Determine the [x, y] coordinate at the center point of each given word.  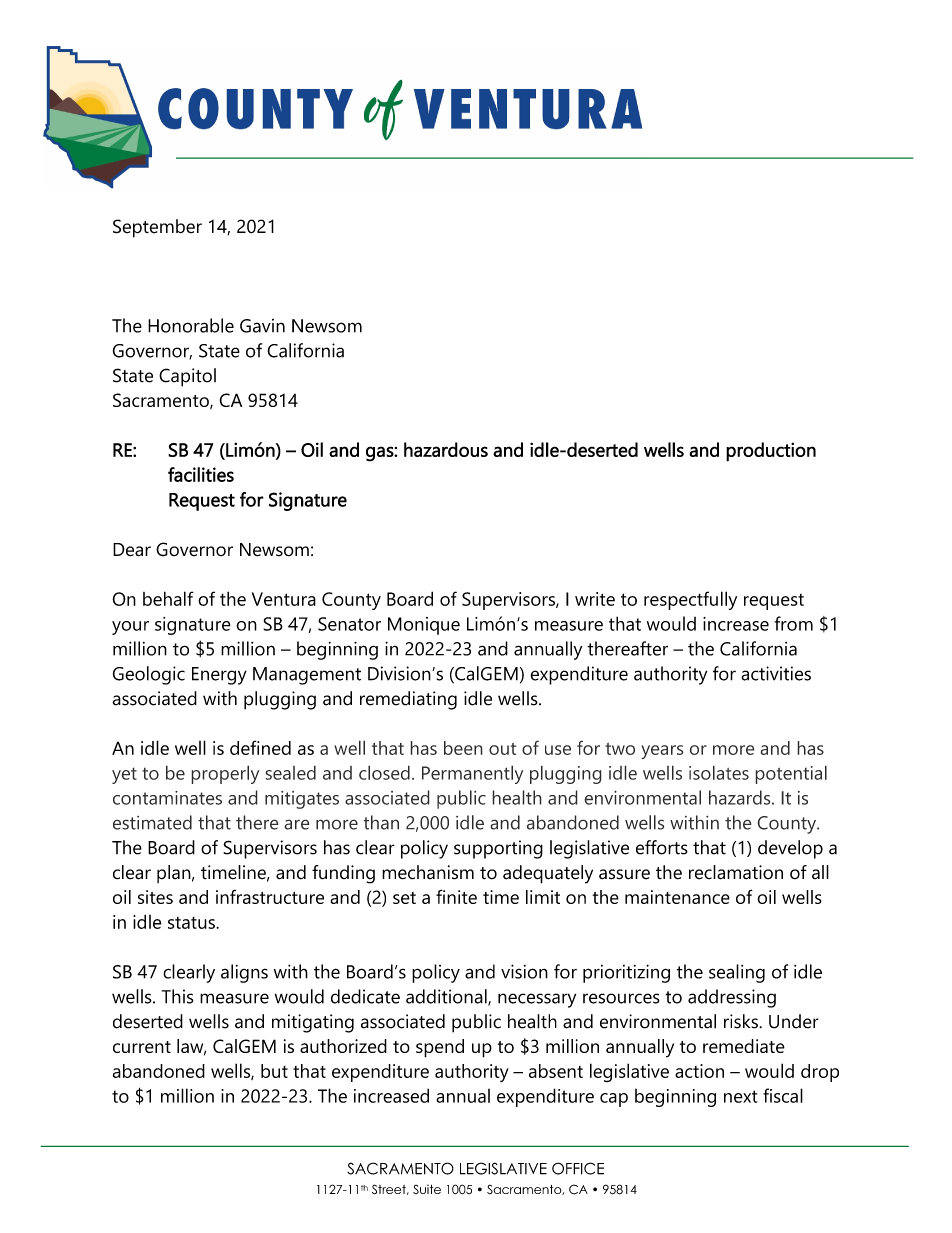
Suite [427, 1189]
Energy [219, 676]
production [771, 452]
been [463, 748]
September [157, 228]
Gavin [262, 326]
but [274, 1071]
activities [776, 673]
